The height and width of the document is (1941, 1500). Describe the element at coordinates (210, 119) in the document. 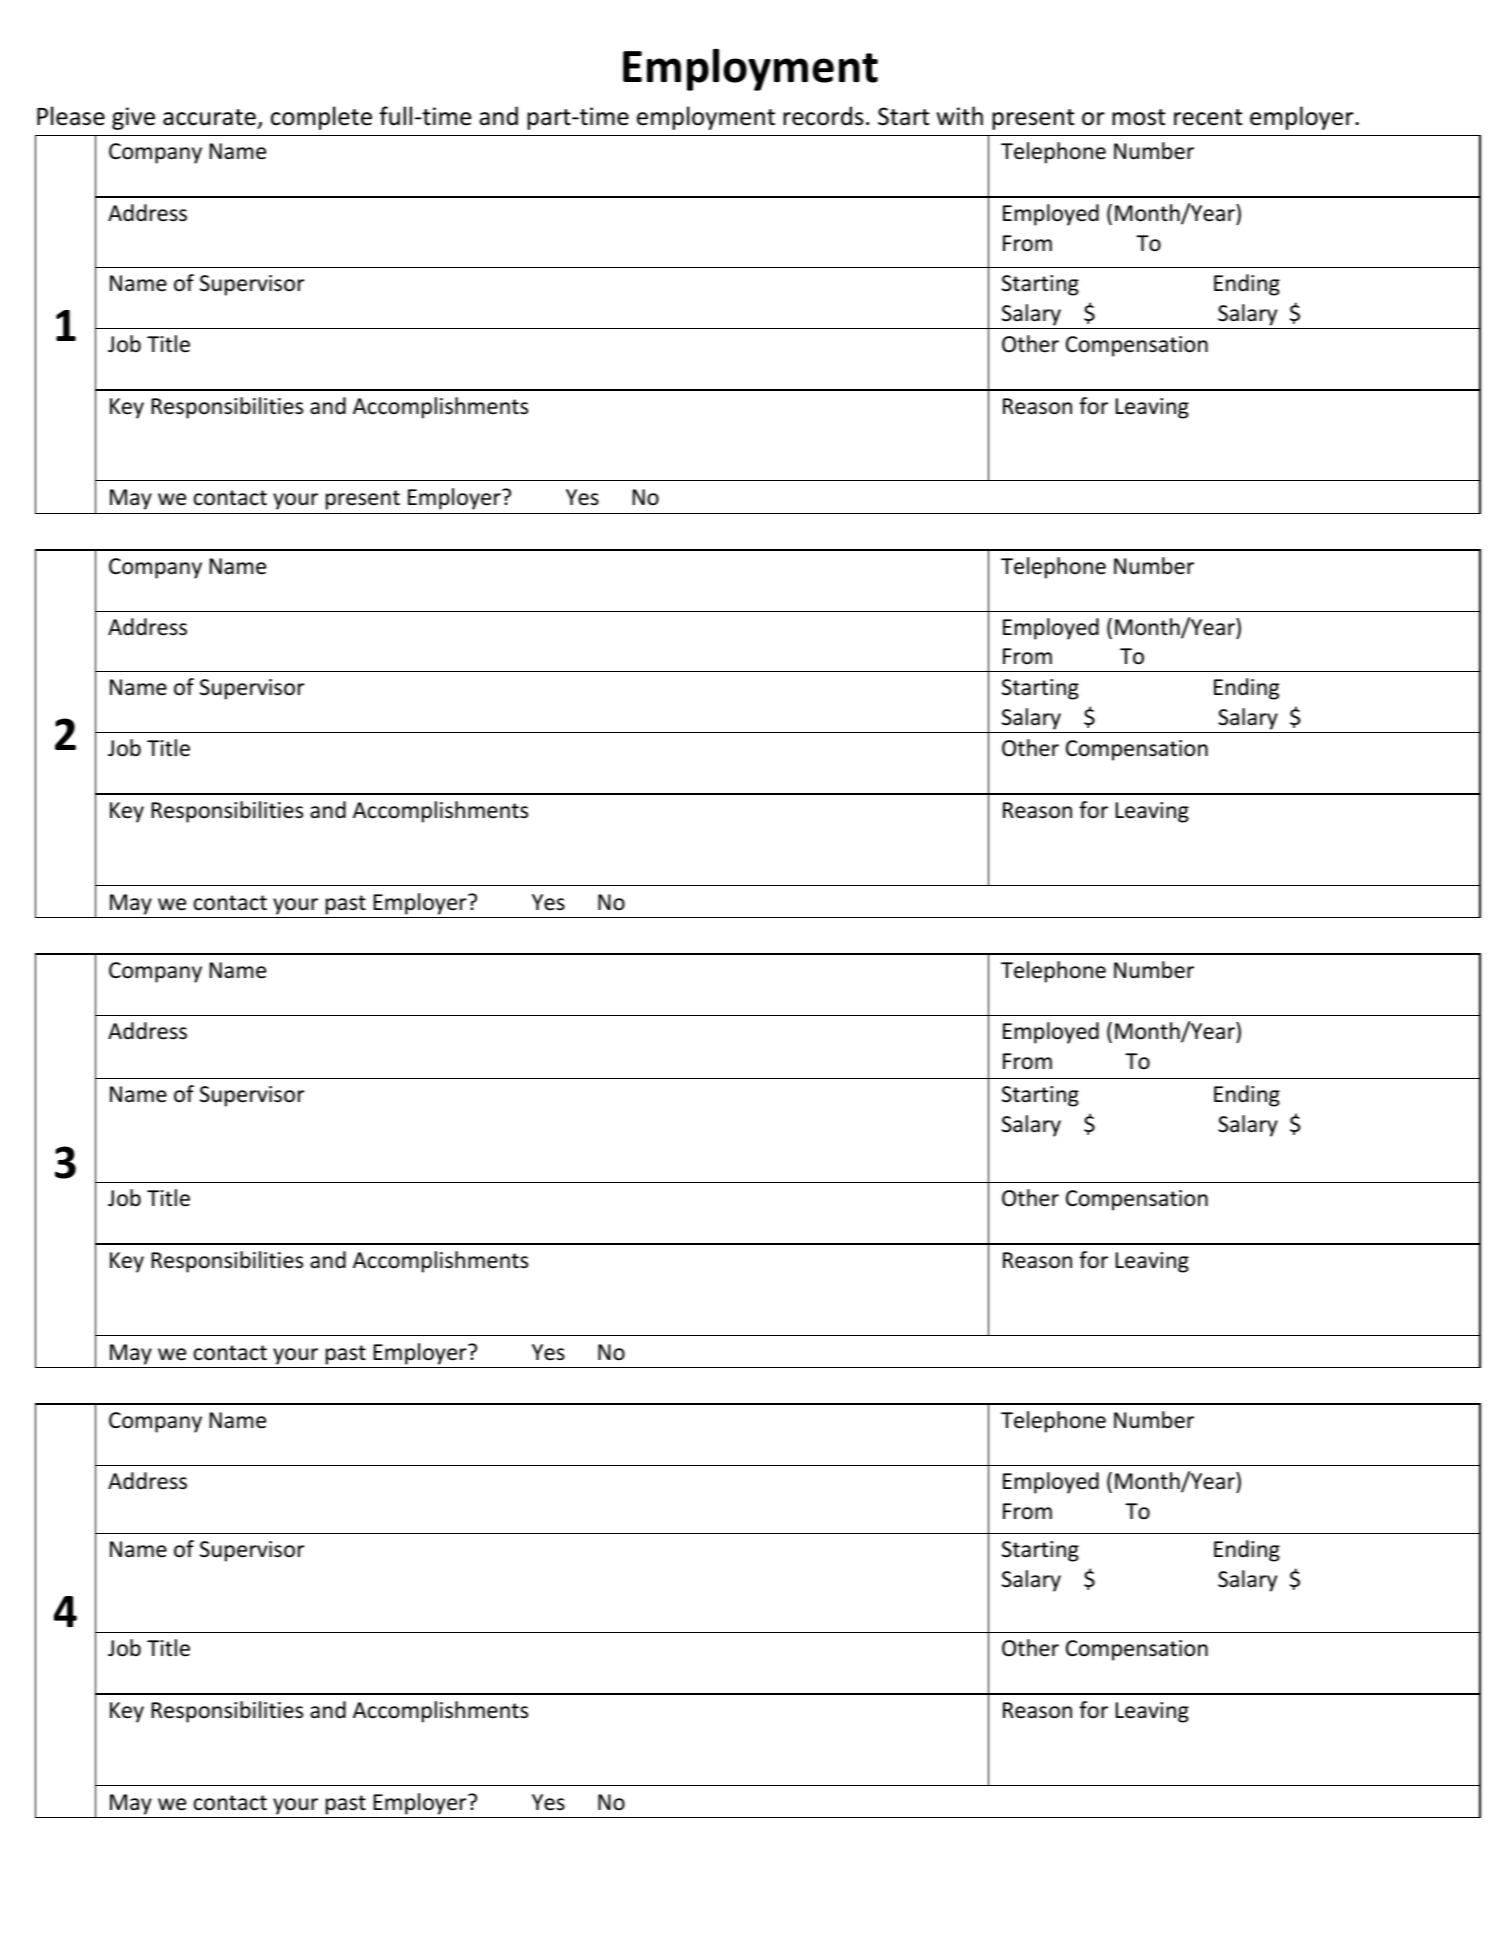

I see `accurate` at that location.
